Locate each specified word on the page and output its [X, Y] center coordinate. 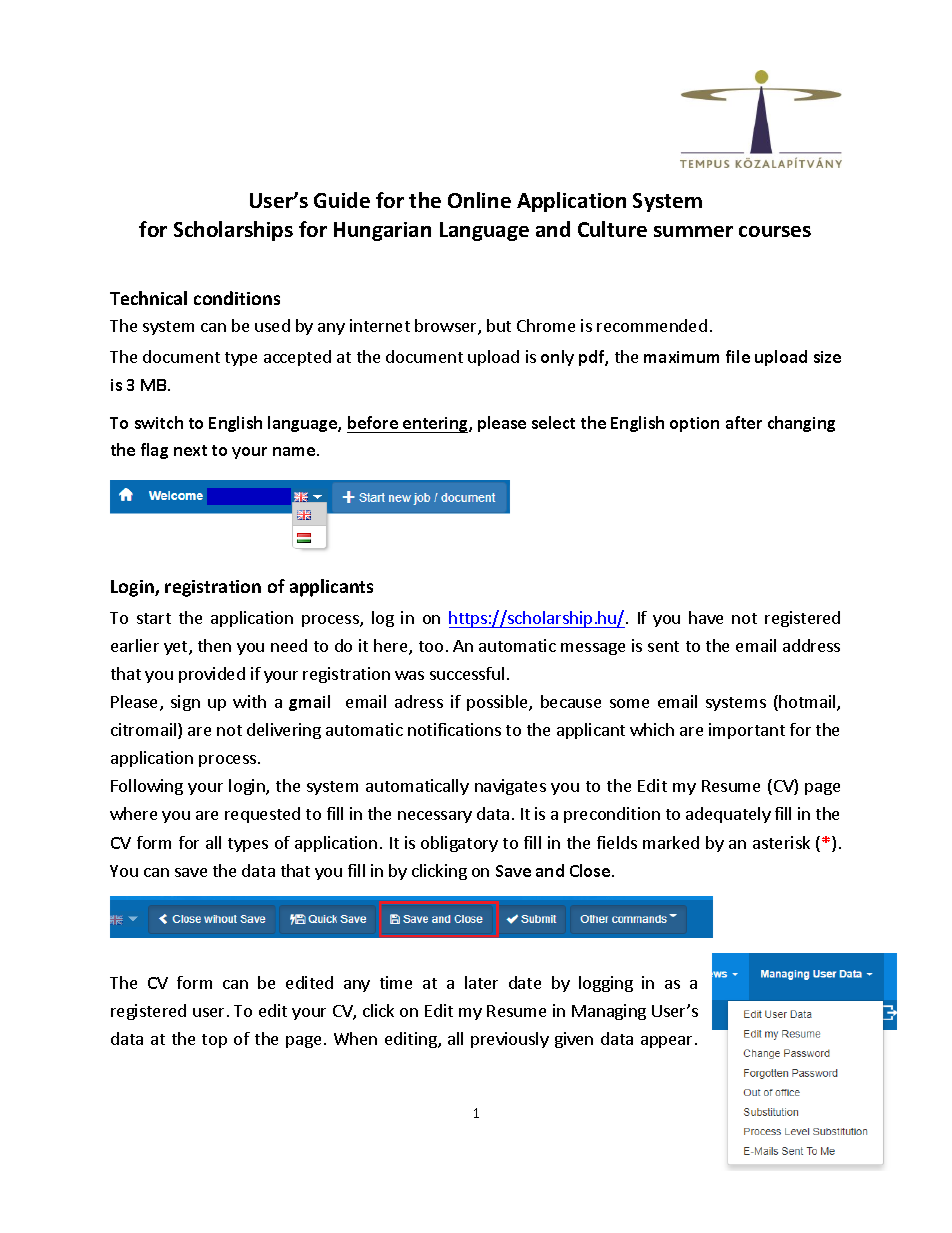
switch [159, 422]
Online [479, 200]
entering [435, 425]
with [249, 701]
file [738, 356]
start [154, 618]
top [214, 1041]
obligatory [459, 844]
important [747, 731]
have [706, 617]
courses [775, 231]
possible [498, 703]
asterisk [781, 842]
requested [262, 815]
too [431, 646]
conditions [237, 298]
